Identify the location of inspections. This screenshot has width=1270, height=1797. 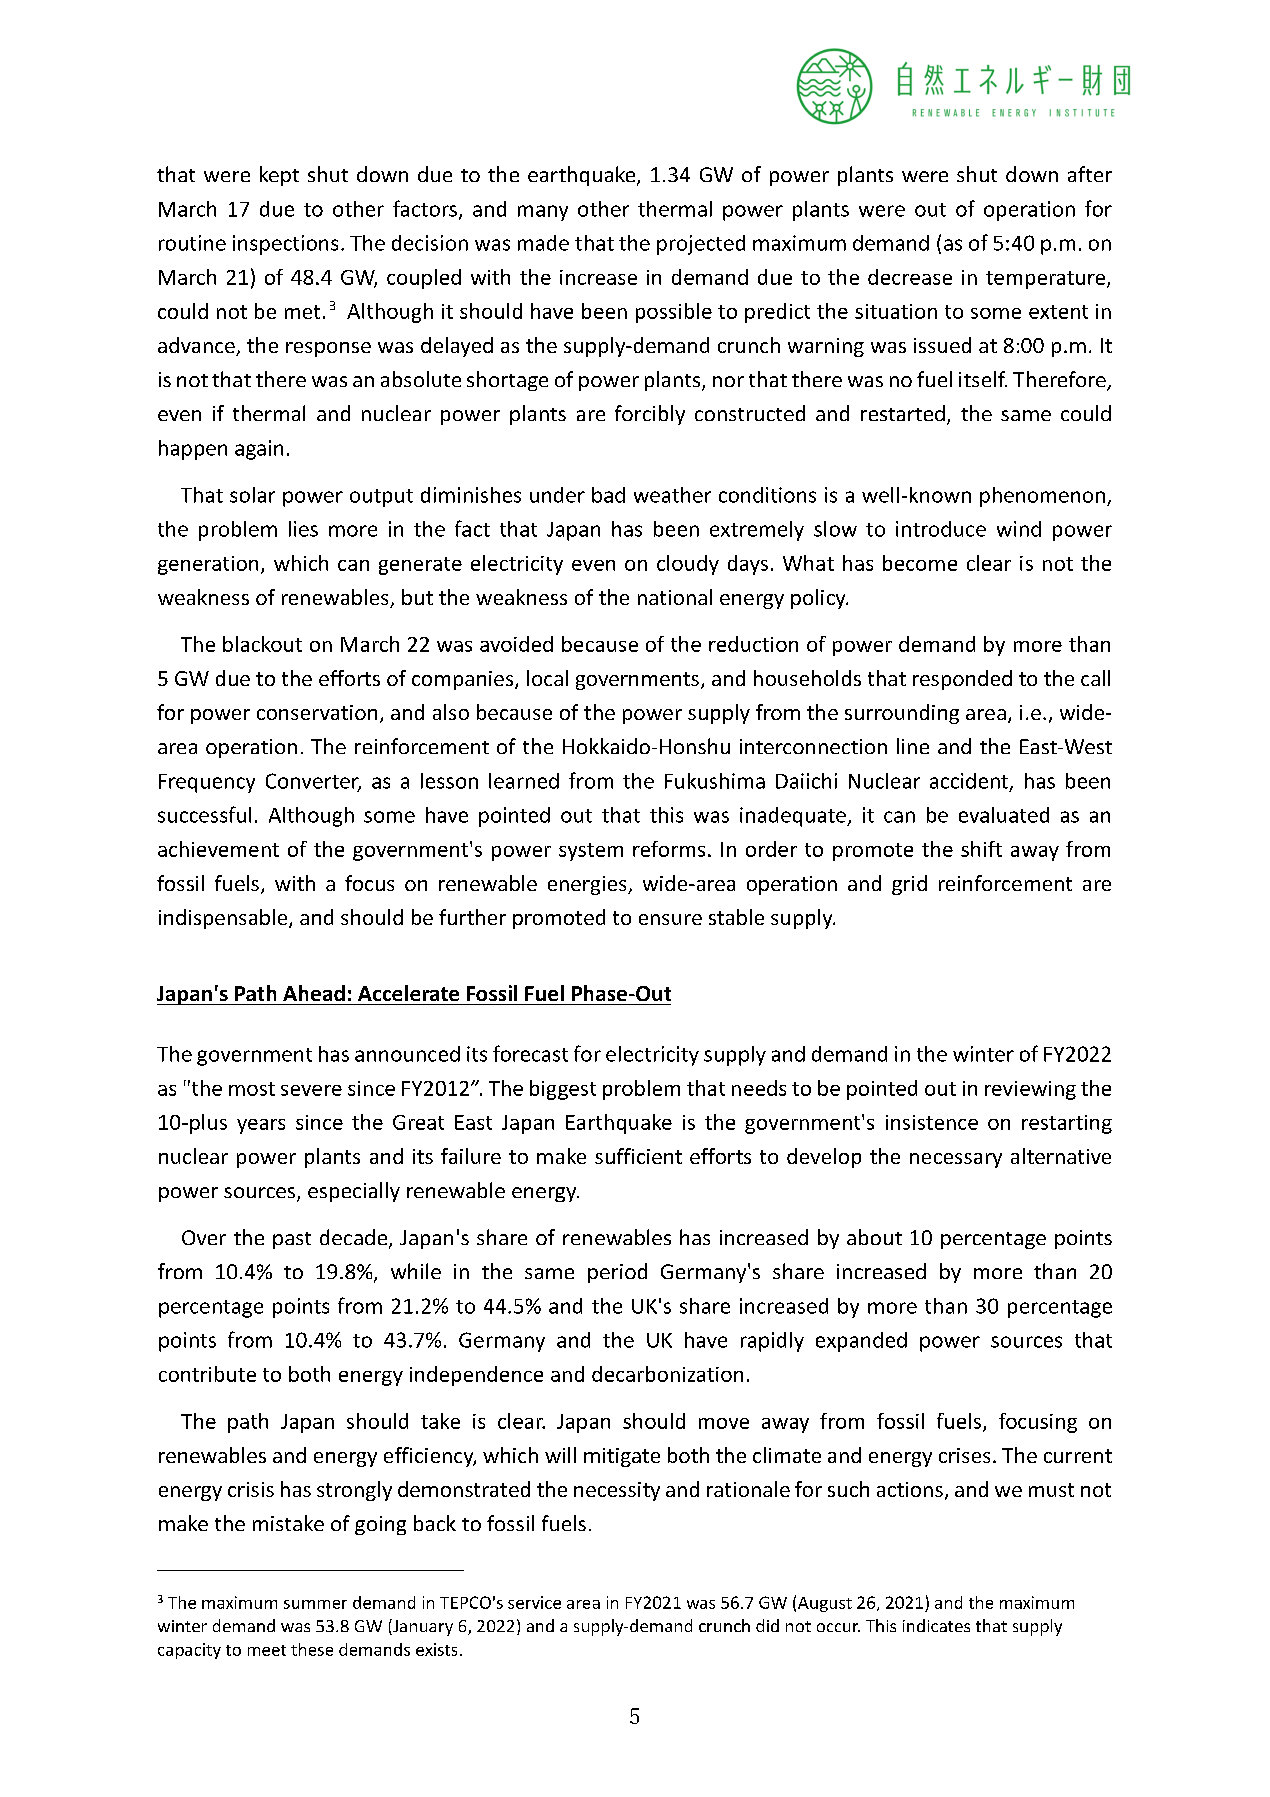
(285, 245).
